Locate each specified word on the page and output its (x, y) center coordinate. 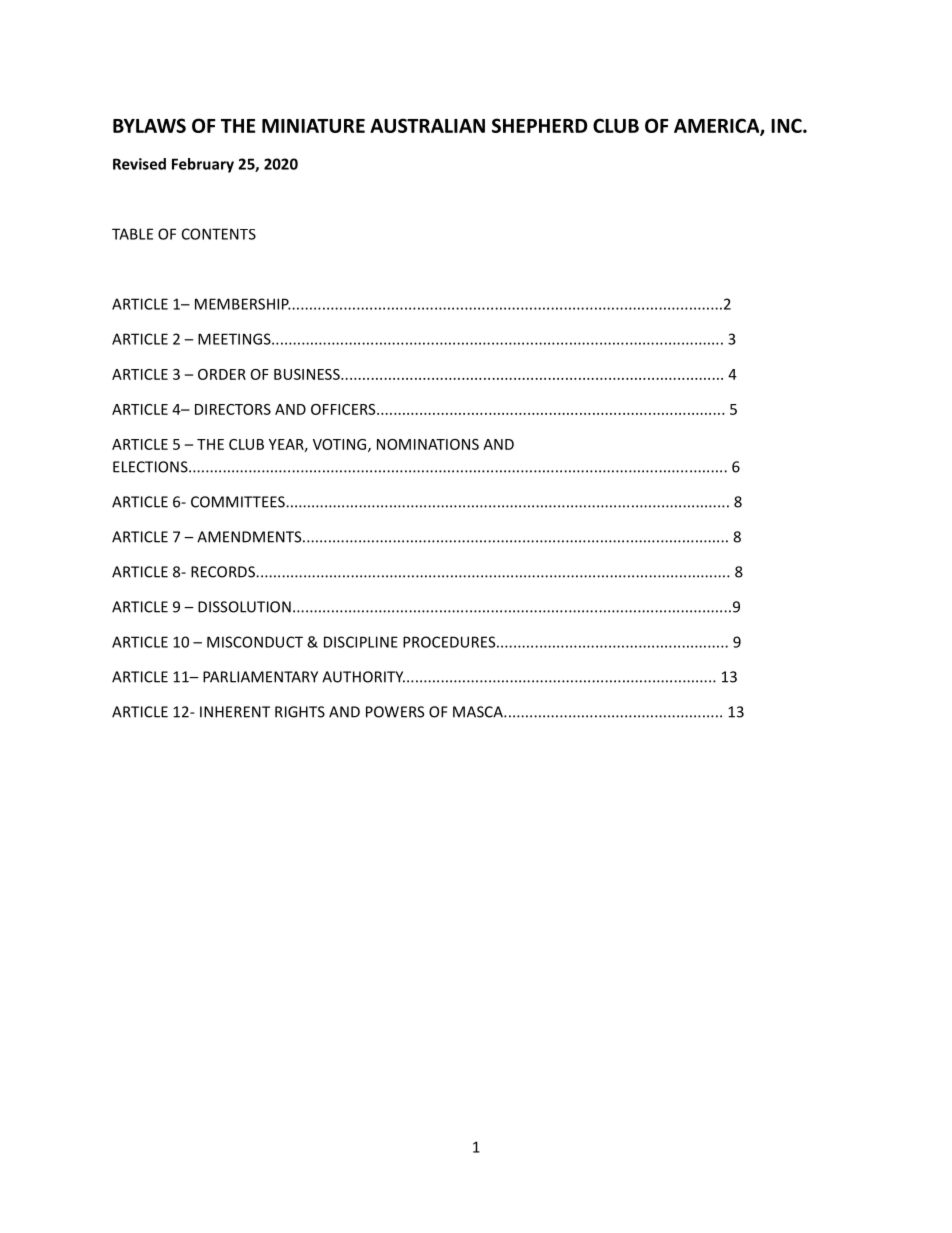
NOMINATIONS (428, 444)
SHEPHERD (540, 125)
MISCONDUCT (255, 642)
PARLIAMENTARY (260, 677)
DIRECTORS (233, 409)
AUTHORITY (363, 677)
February (203, 165)
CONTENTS (219, 234)
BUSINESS (308, 374)
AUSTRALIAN (427, 125)
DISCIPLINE (361, 642)
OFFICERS (344, 409)
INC (787, 125)
